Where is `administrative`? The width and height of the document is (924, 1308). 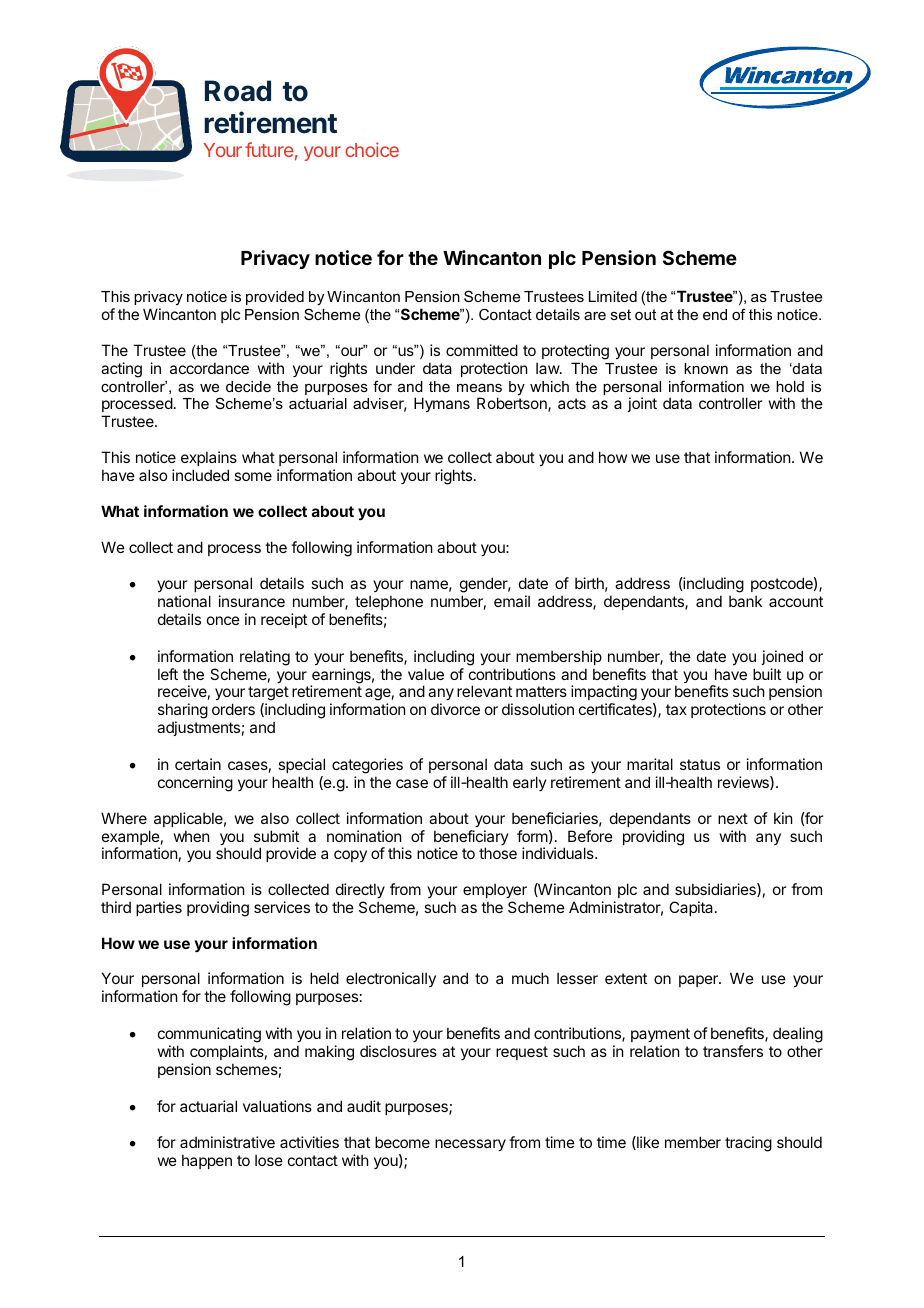 administrative is located at coordinates (227, 1142).
